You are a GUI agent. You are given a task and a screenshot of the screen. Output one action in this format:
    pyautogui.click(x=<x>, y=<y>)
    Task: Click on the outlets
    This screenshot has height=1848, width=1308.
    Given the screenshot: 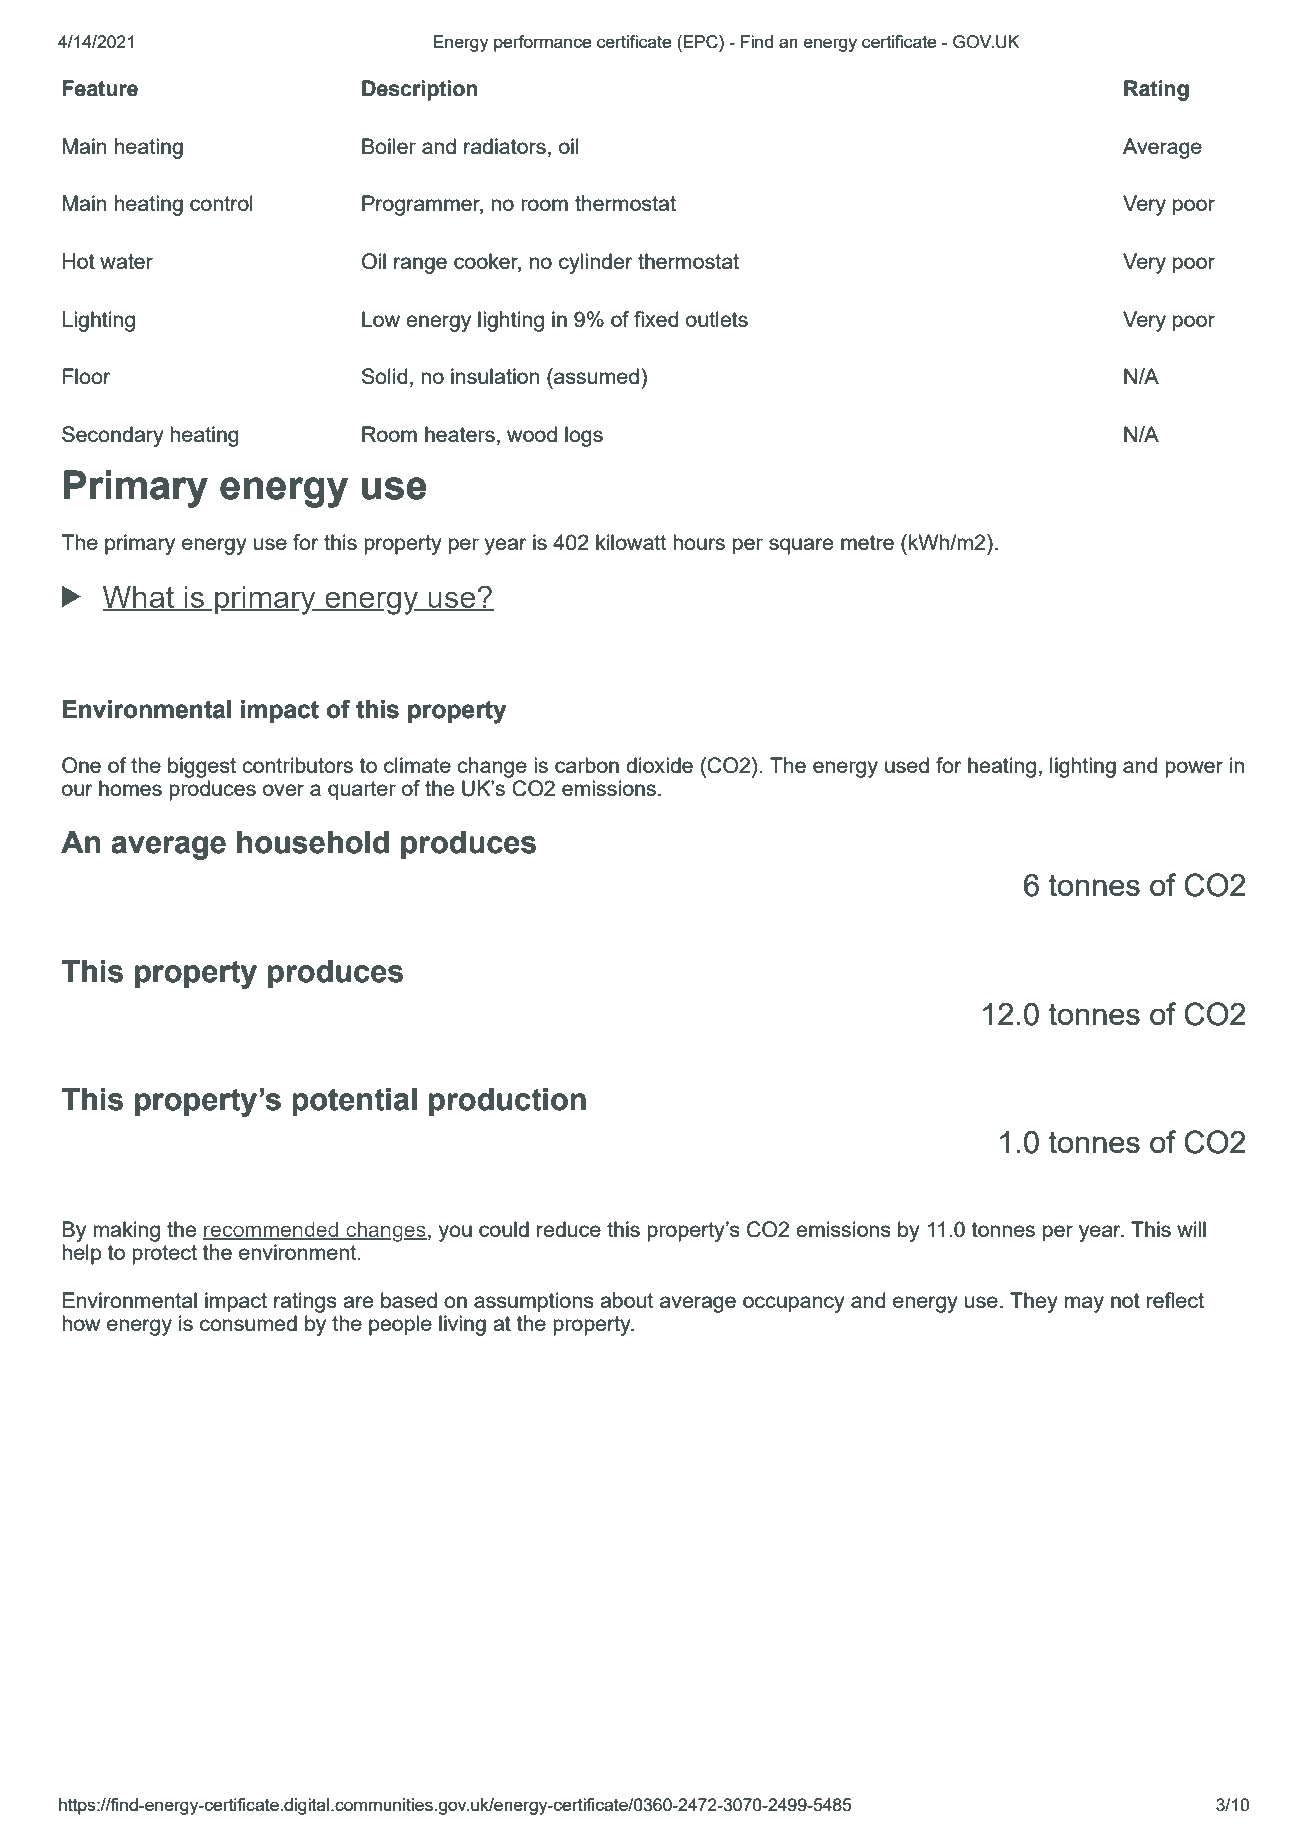 What is the action you would take?
    pyautogui.click(x=717, y=319)
